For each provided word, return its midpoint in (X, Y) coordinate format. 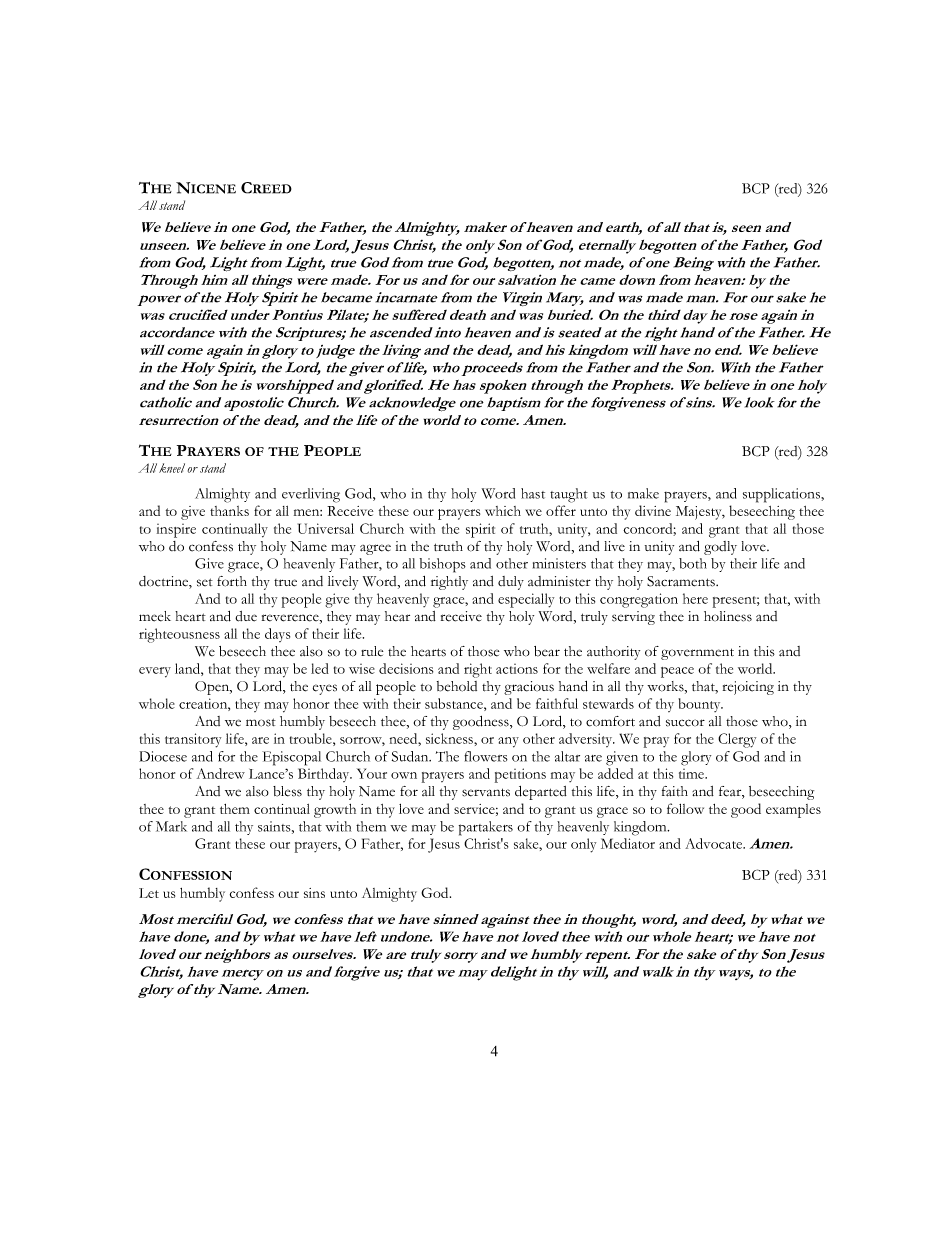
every (155, 672)
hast (533, 493)
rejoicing (748, 688)
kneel (172, 468)
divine (653, 510)
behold (457, 686)
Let (149, 893)
